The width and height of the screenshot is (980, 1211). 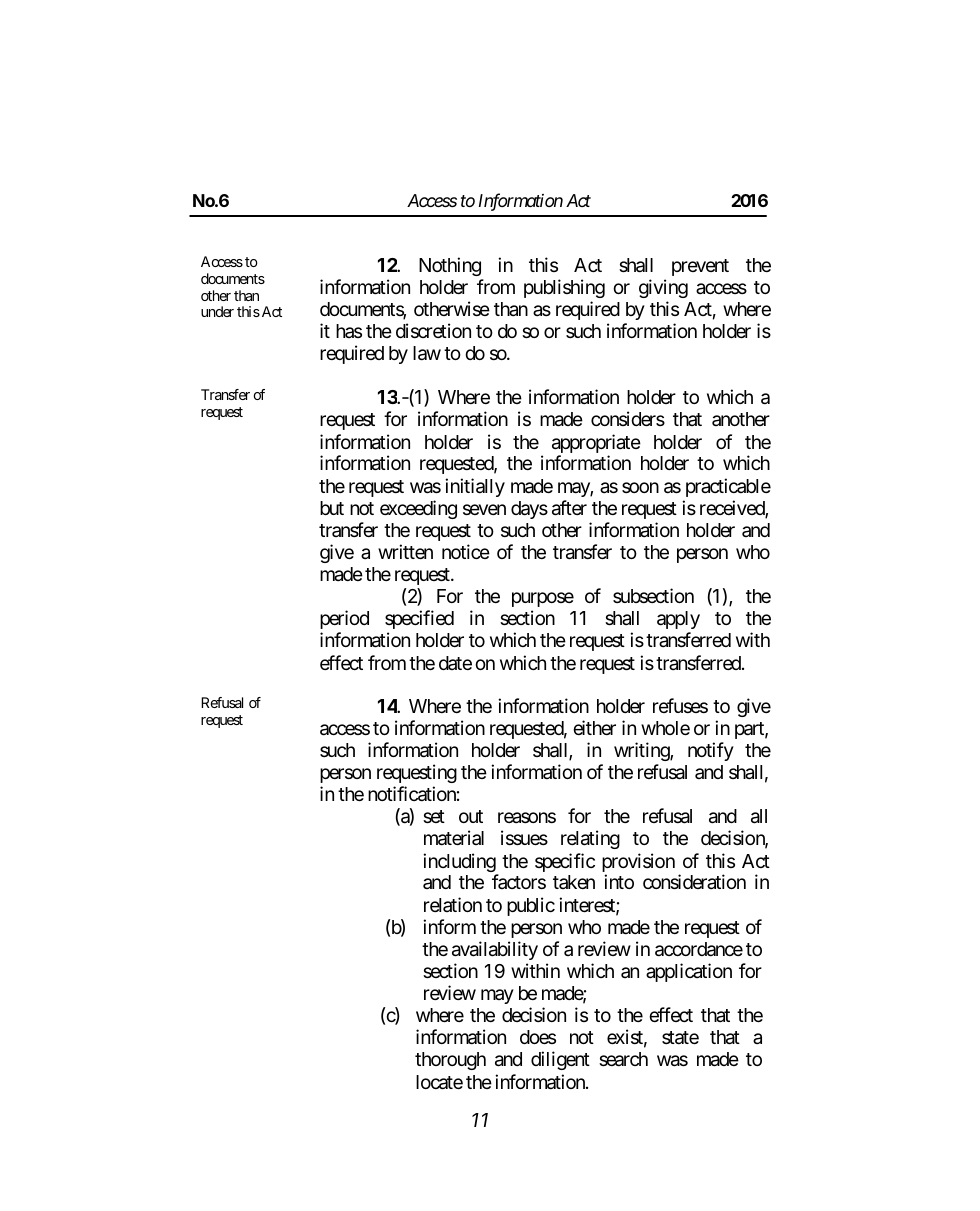 What do you see at coordinates (678, 622) in the screenshot?
I see `apply` at bounding box center [678, 622].
